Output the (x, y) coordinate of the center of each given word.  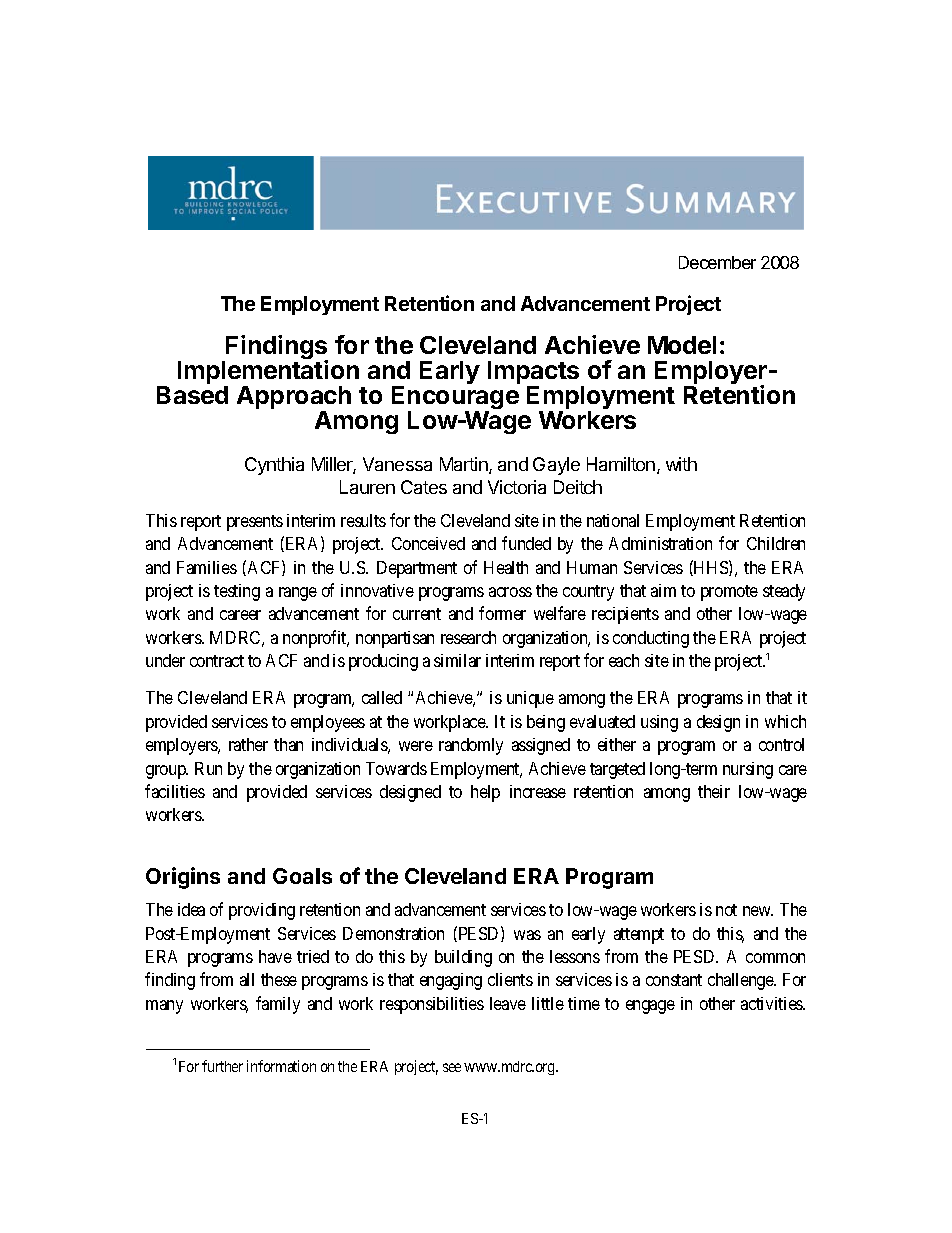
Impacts (535, 374)
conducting (651, 639)
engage (650, 1007)
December (717, 262)
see (452, 1067)
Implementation (268, 373)
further (222, 1066)
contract (217, 661)
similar (457, 660)
